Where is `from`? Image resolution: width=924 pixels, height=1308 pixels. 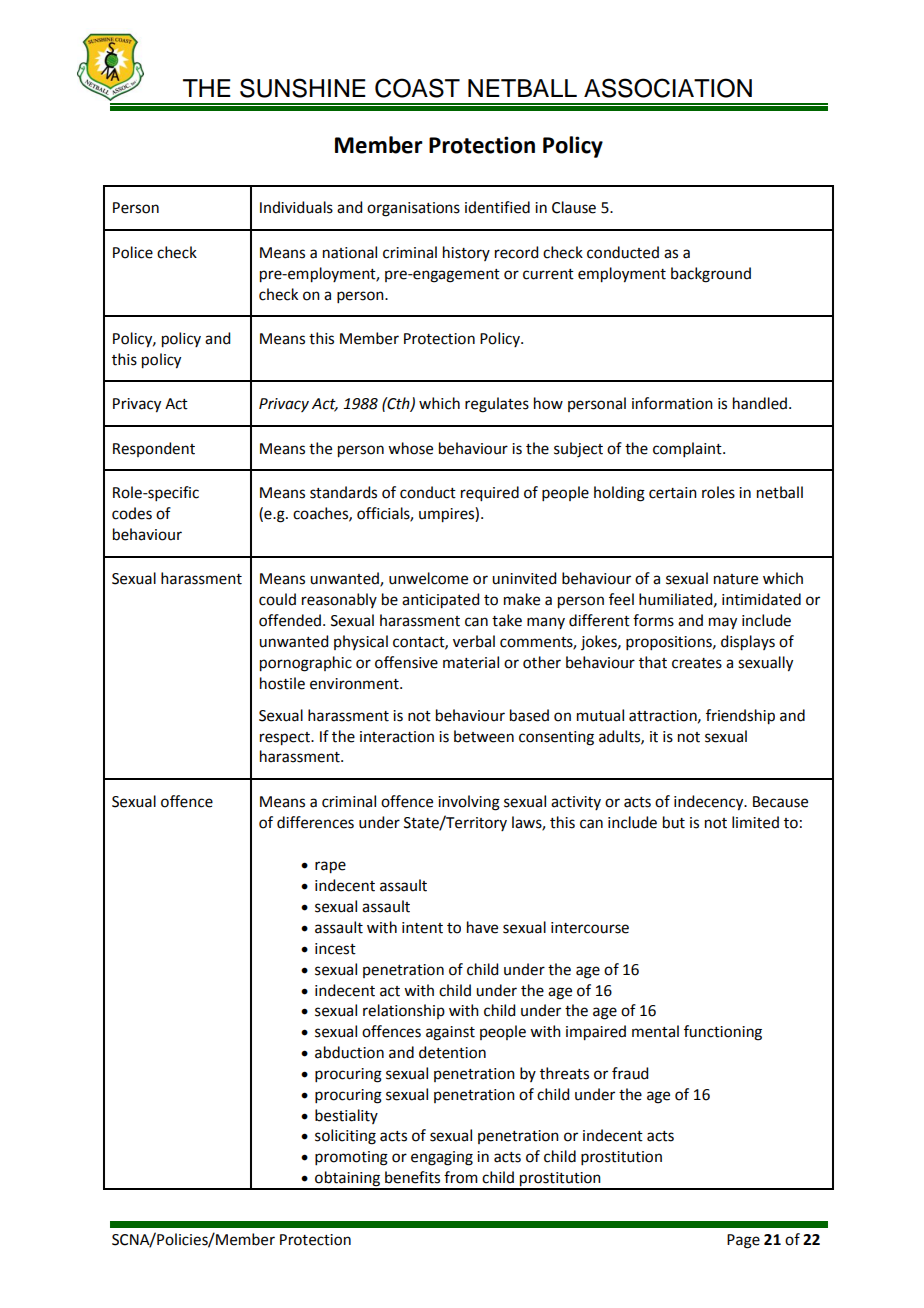 from is located at coordinates (461, 1177).
